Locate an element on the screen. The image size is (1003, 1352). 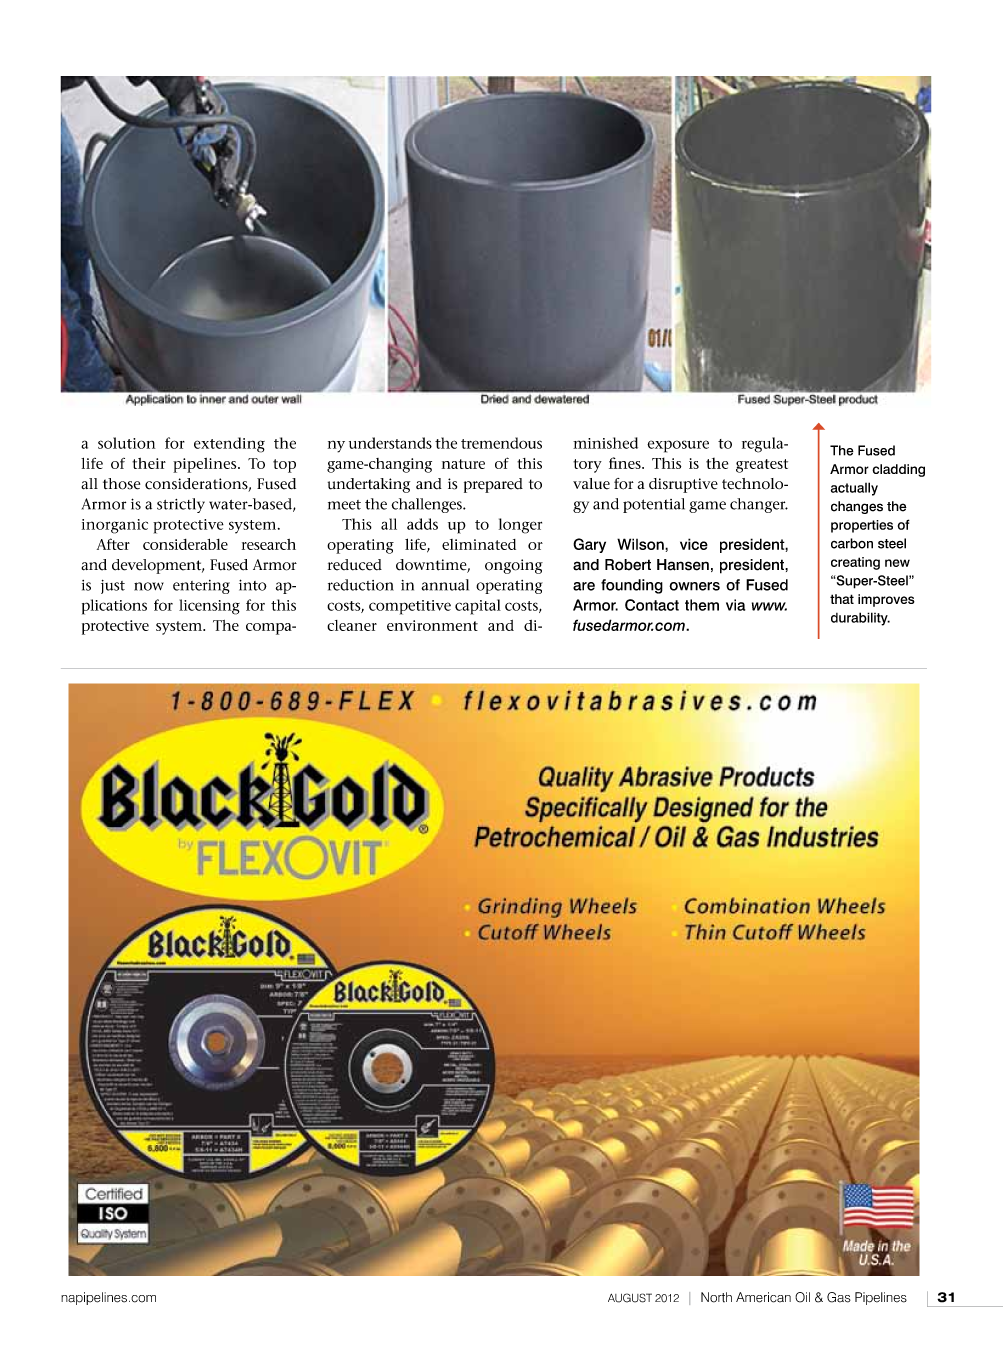
prepared is located at coordinates (493, 485).
